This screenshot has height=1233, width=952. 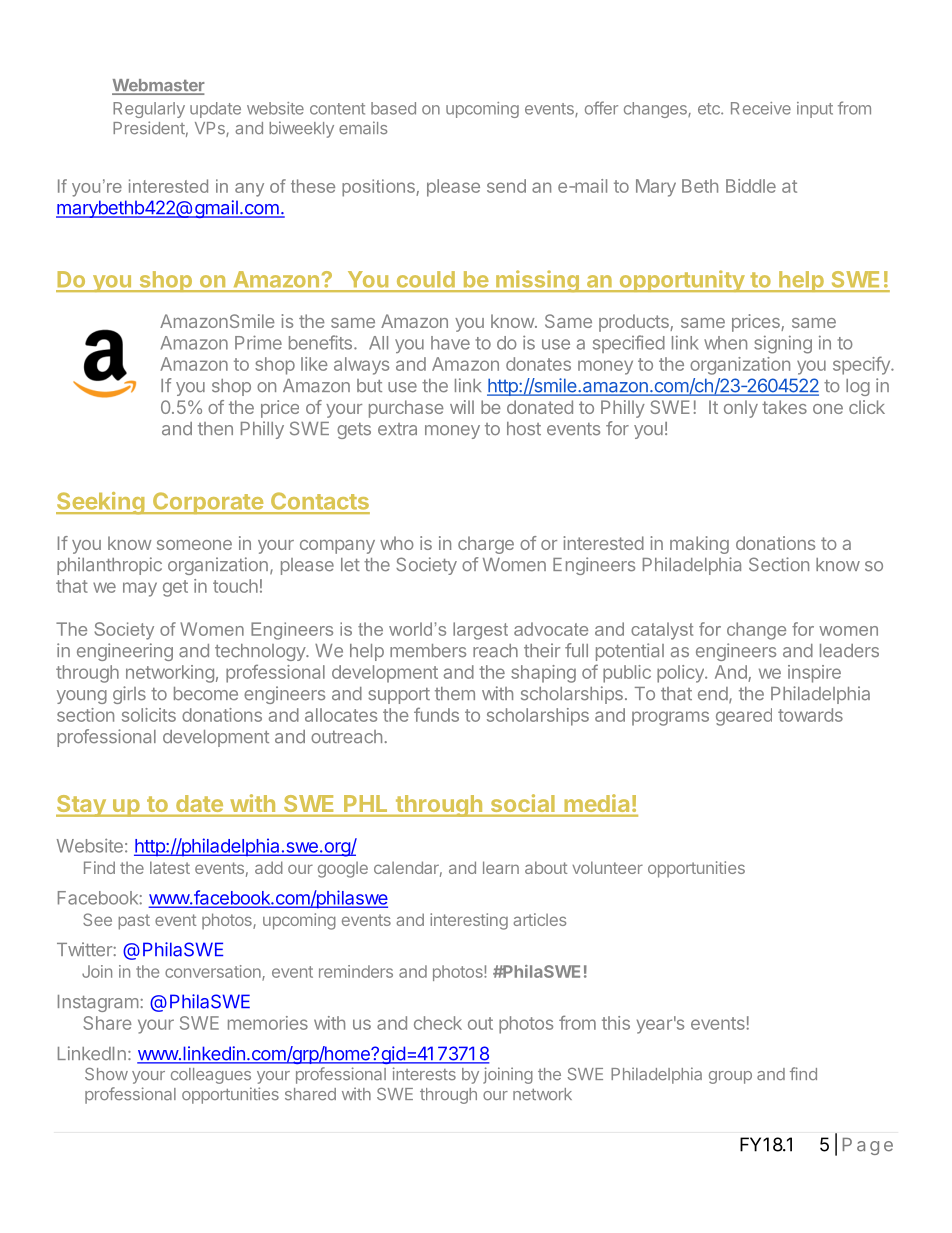 I want to click on charge, so click(x=486, y=545).
